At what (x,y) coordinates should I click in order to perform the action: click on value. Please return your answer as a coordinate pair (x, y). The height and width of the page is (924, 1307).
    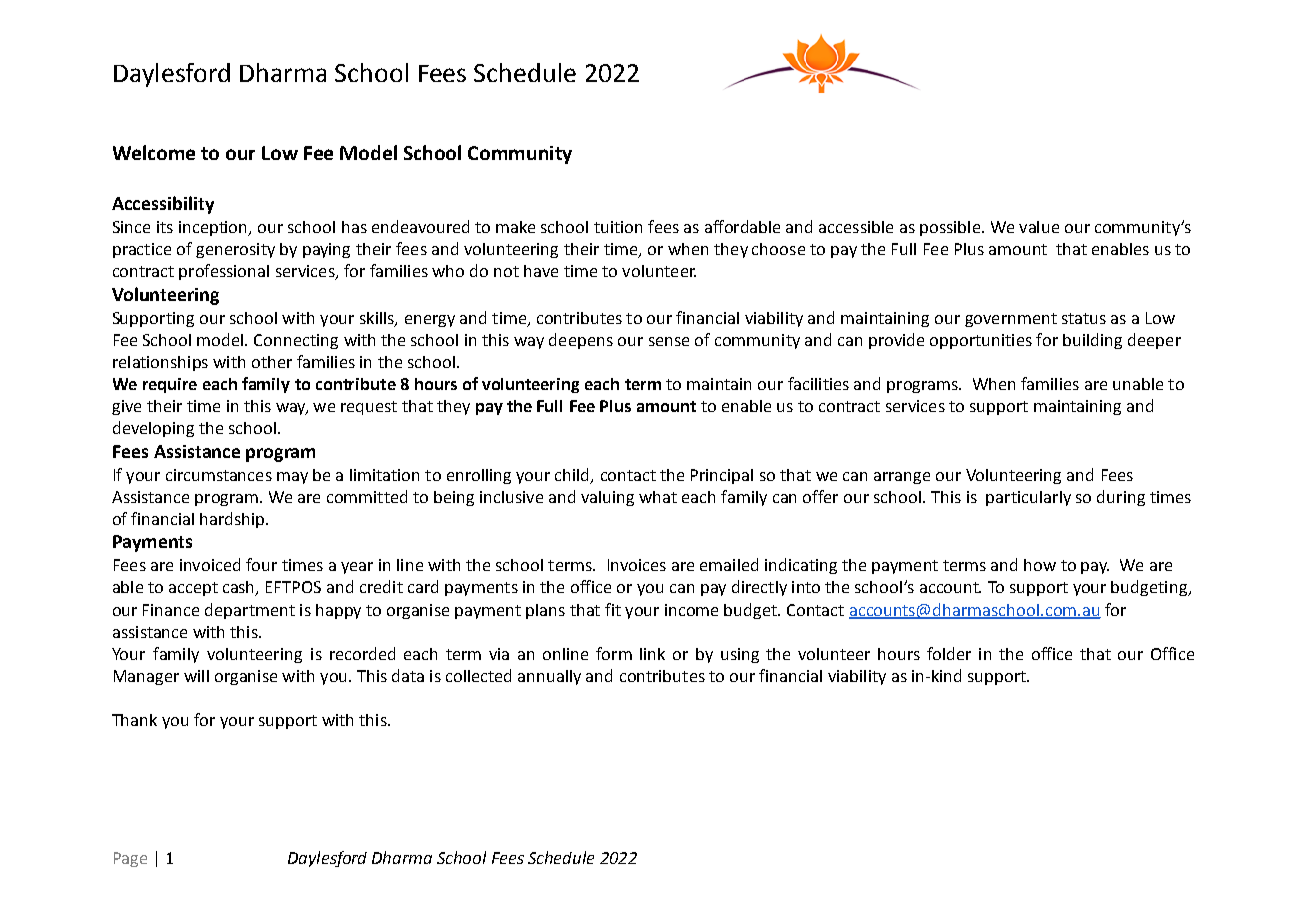
    Looking at the image, I should click on (1039, 227).
